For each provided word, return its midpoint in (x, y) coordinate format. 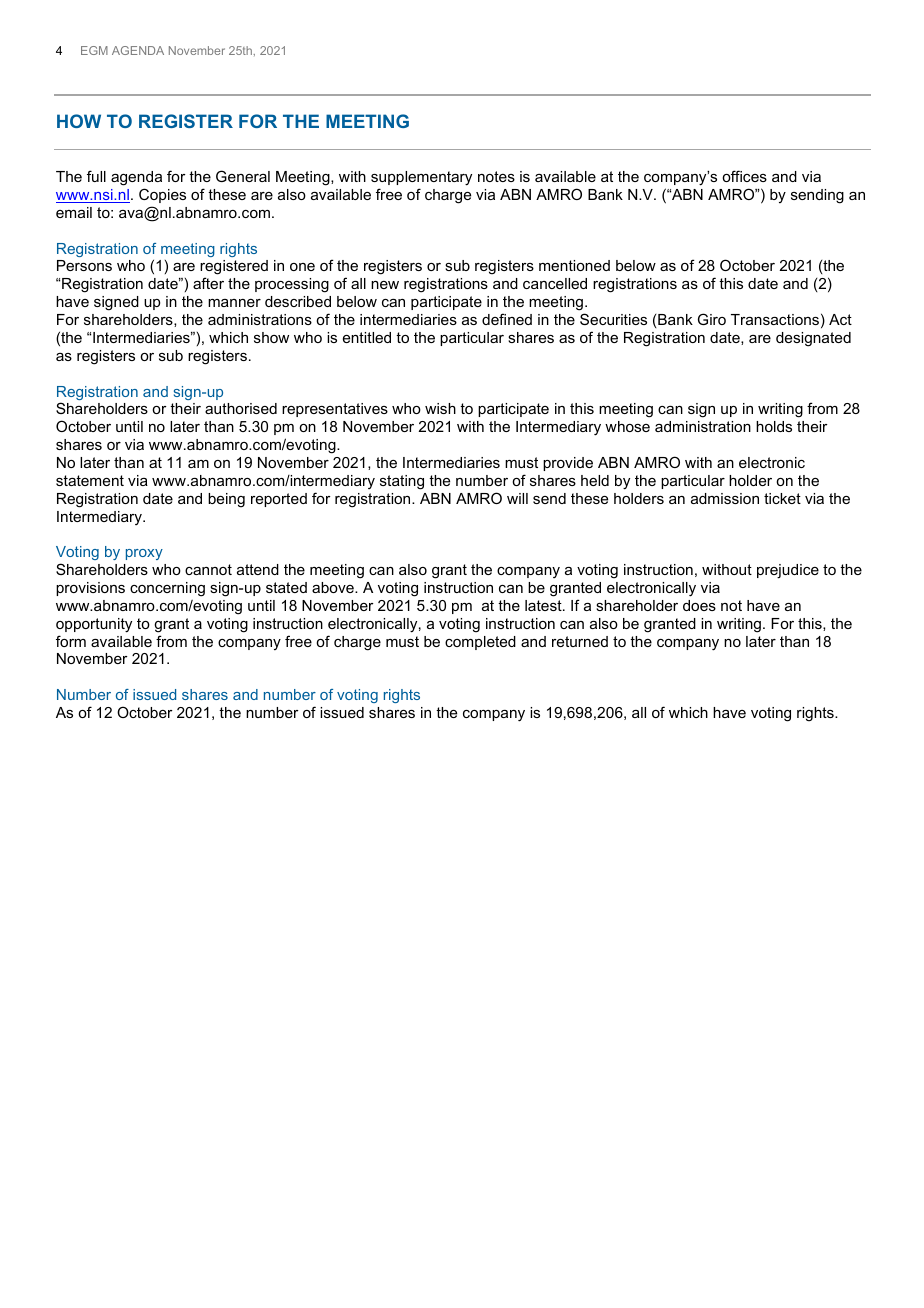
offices (744, 176)
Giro (712, 319)
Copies (162, 195)
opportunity (94, 625)
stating (402, 482)
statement (90, 480)
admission (725, 498)
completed (480, 643)
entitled (367, 337)
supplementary (421, 178)
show (271, 337)
